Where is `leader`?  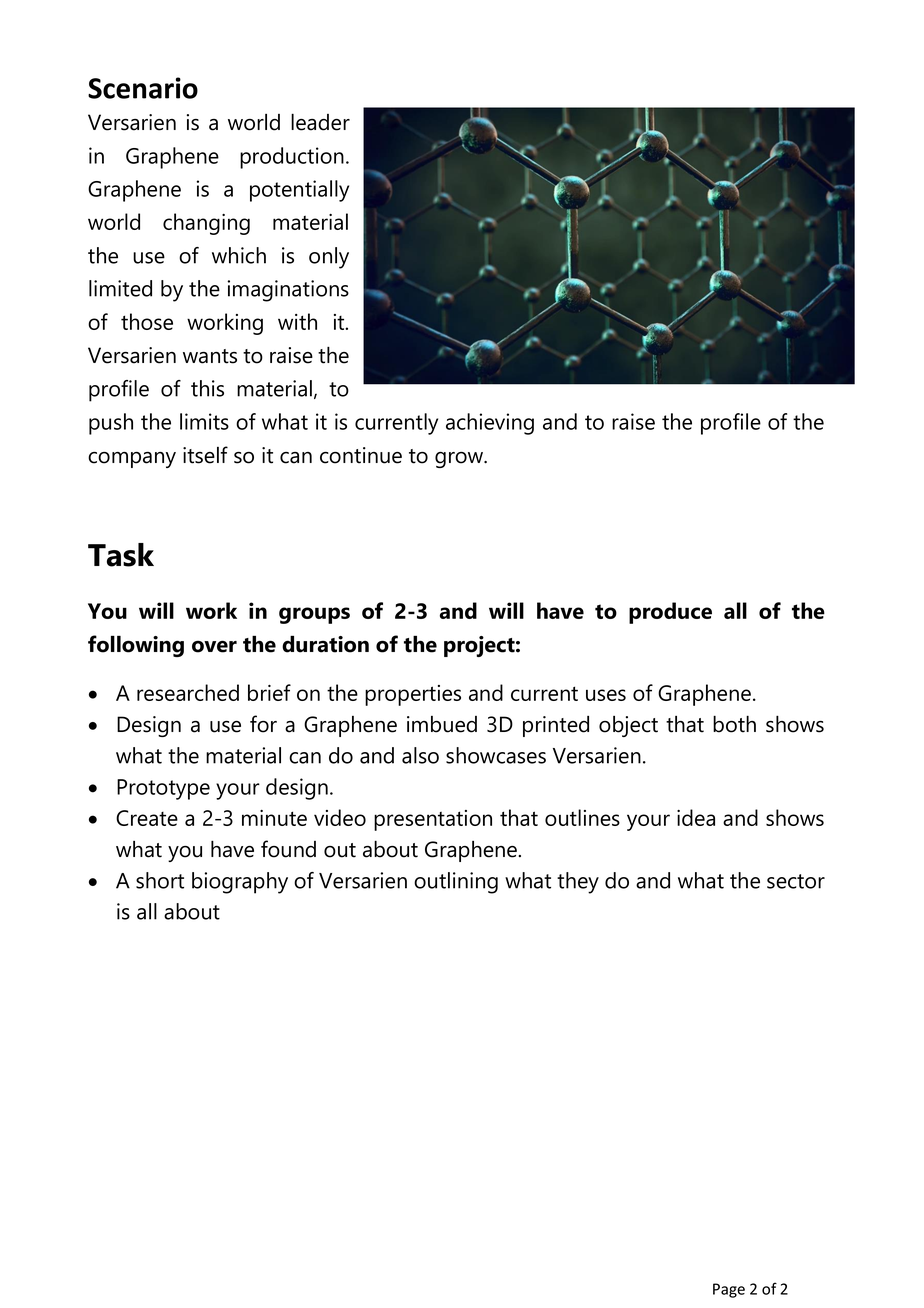
leader is located at coordinates (320, 122).
